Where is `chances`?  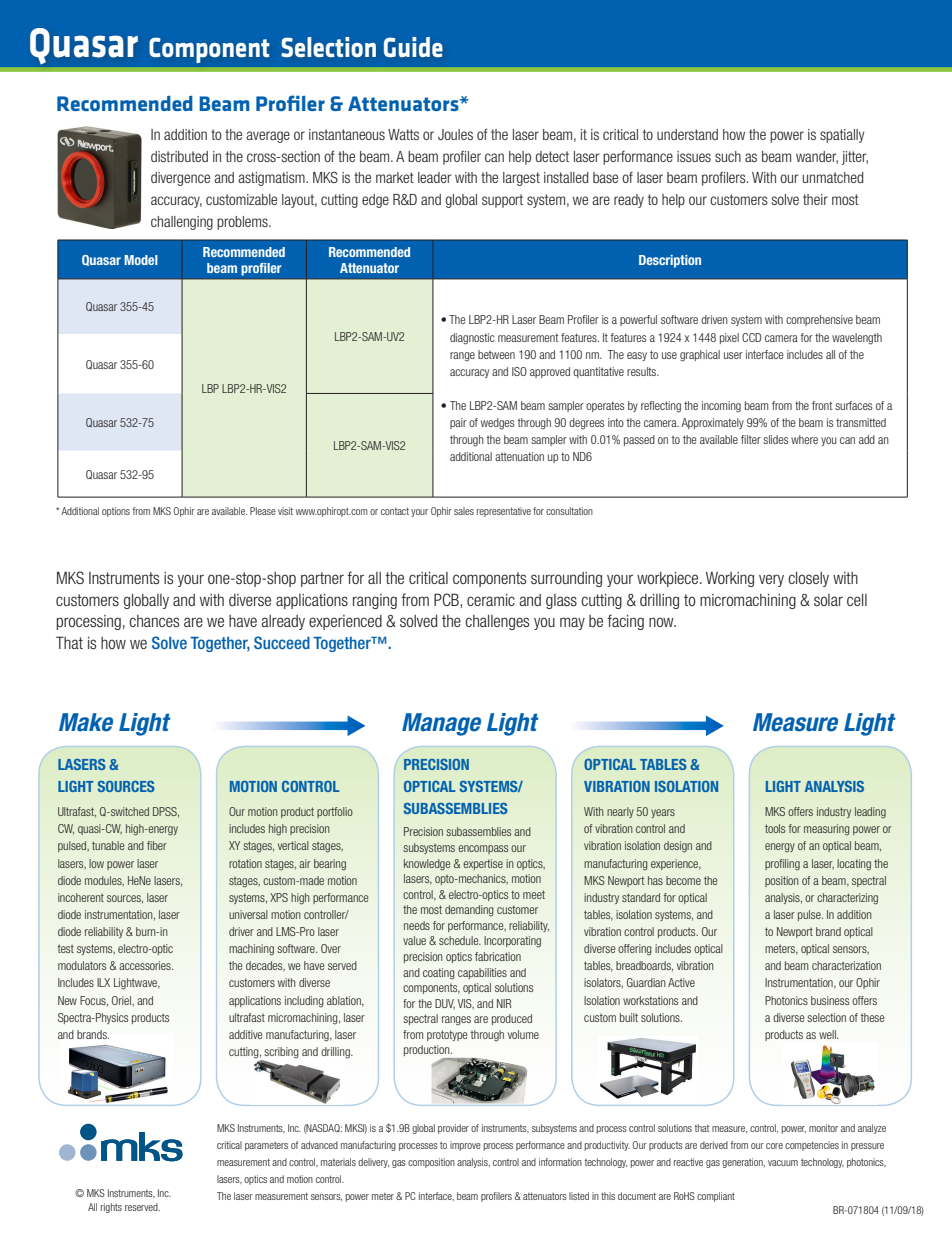
chances is located at coordinates (154, 621).
